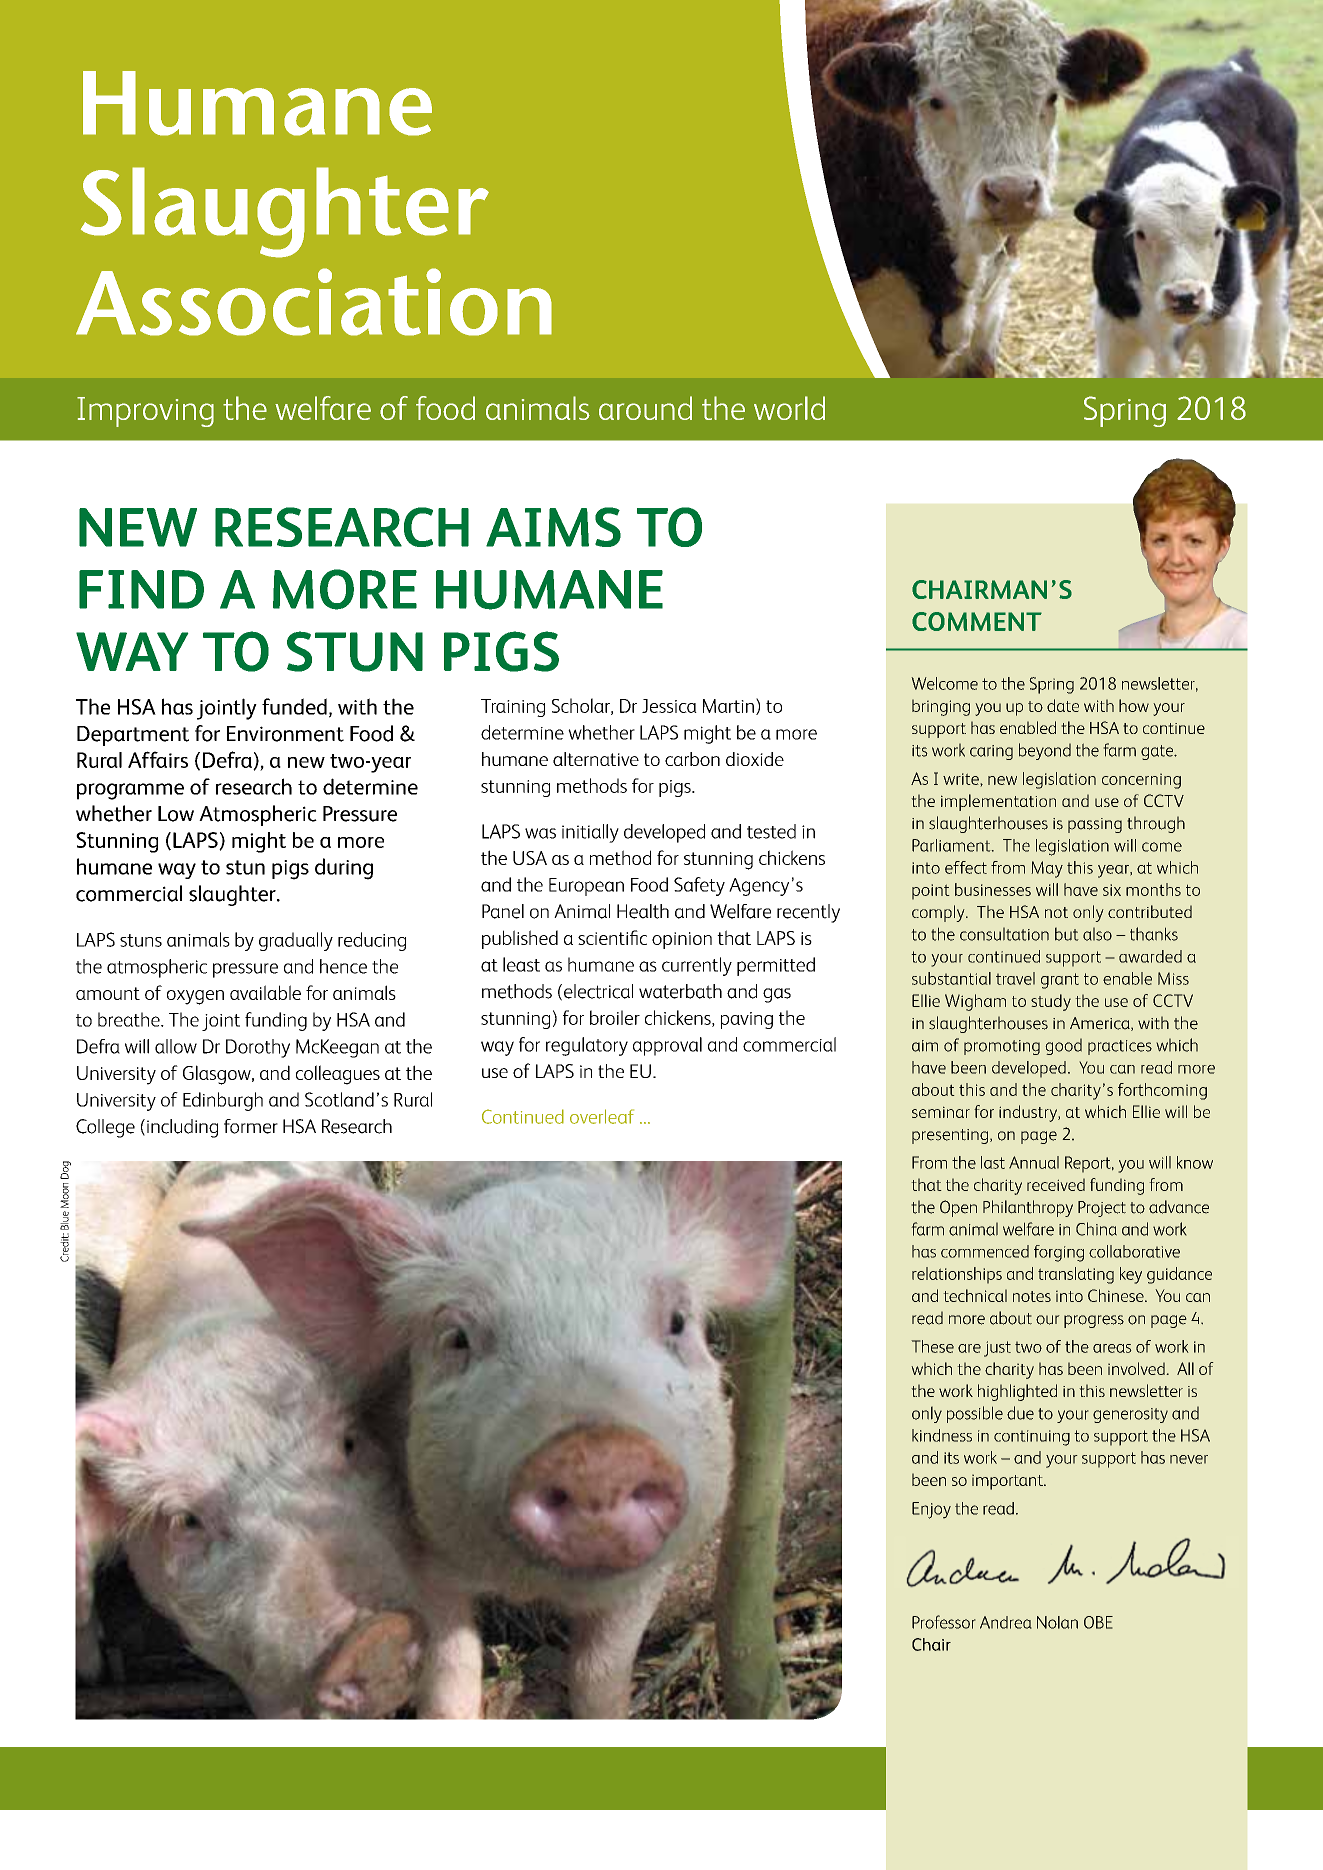 The image size is (1323, 1870). What do you see at coordinates (1063, 1046) in the screenshot?
I see `good` at bounding box center [1063, 1046].
